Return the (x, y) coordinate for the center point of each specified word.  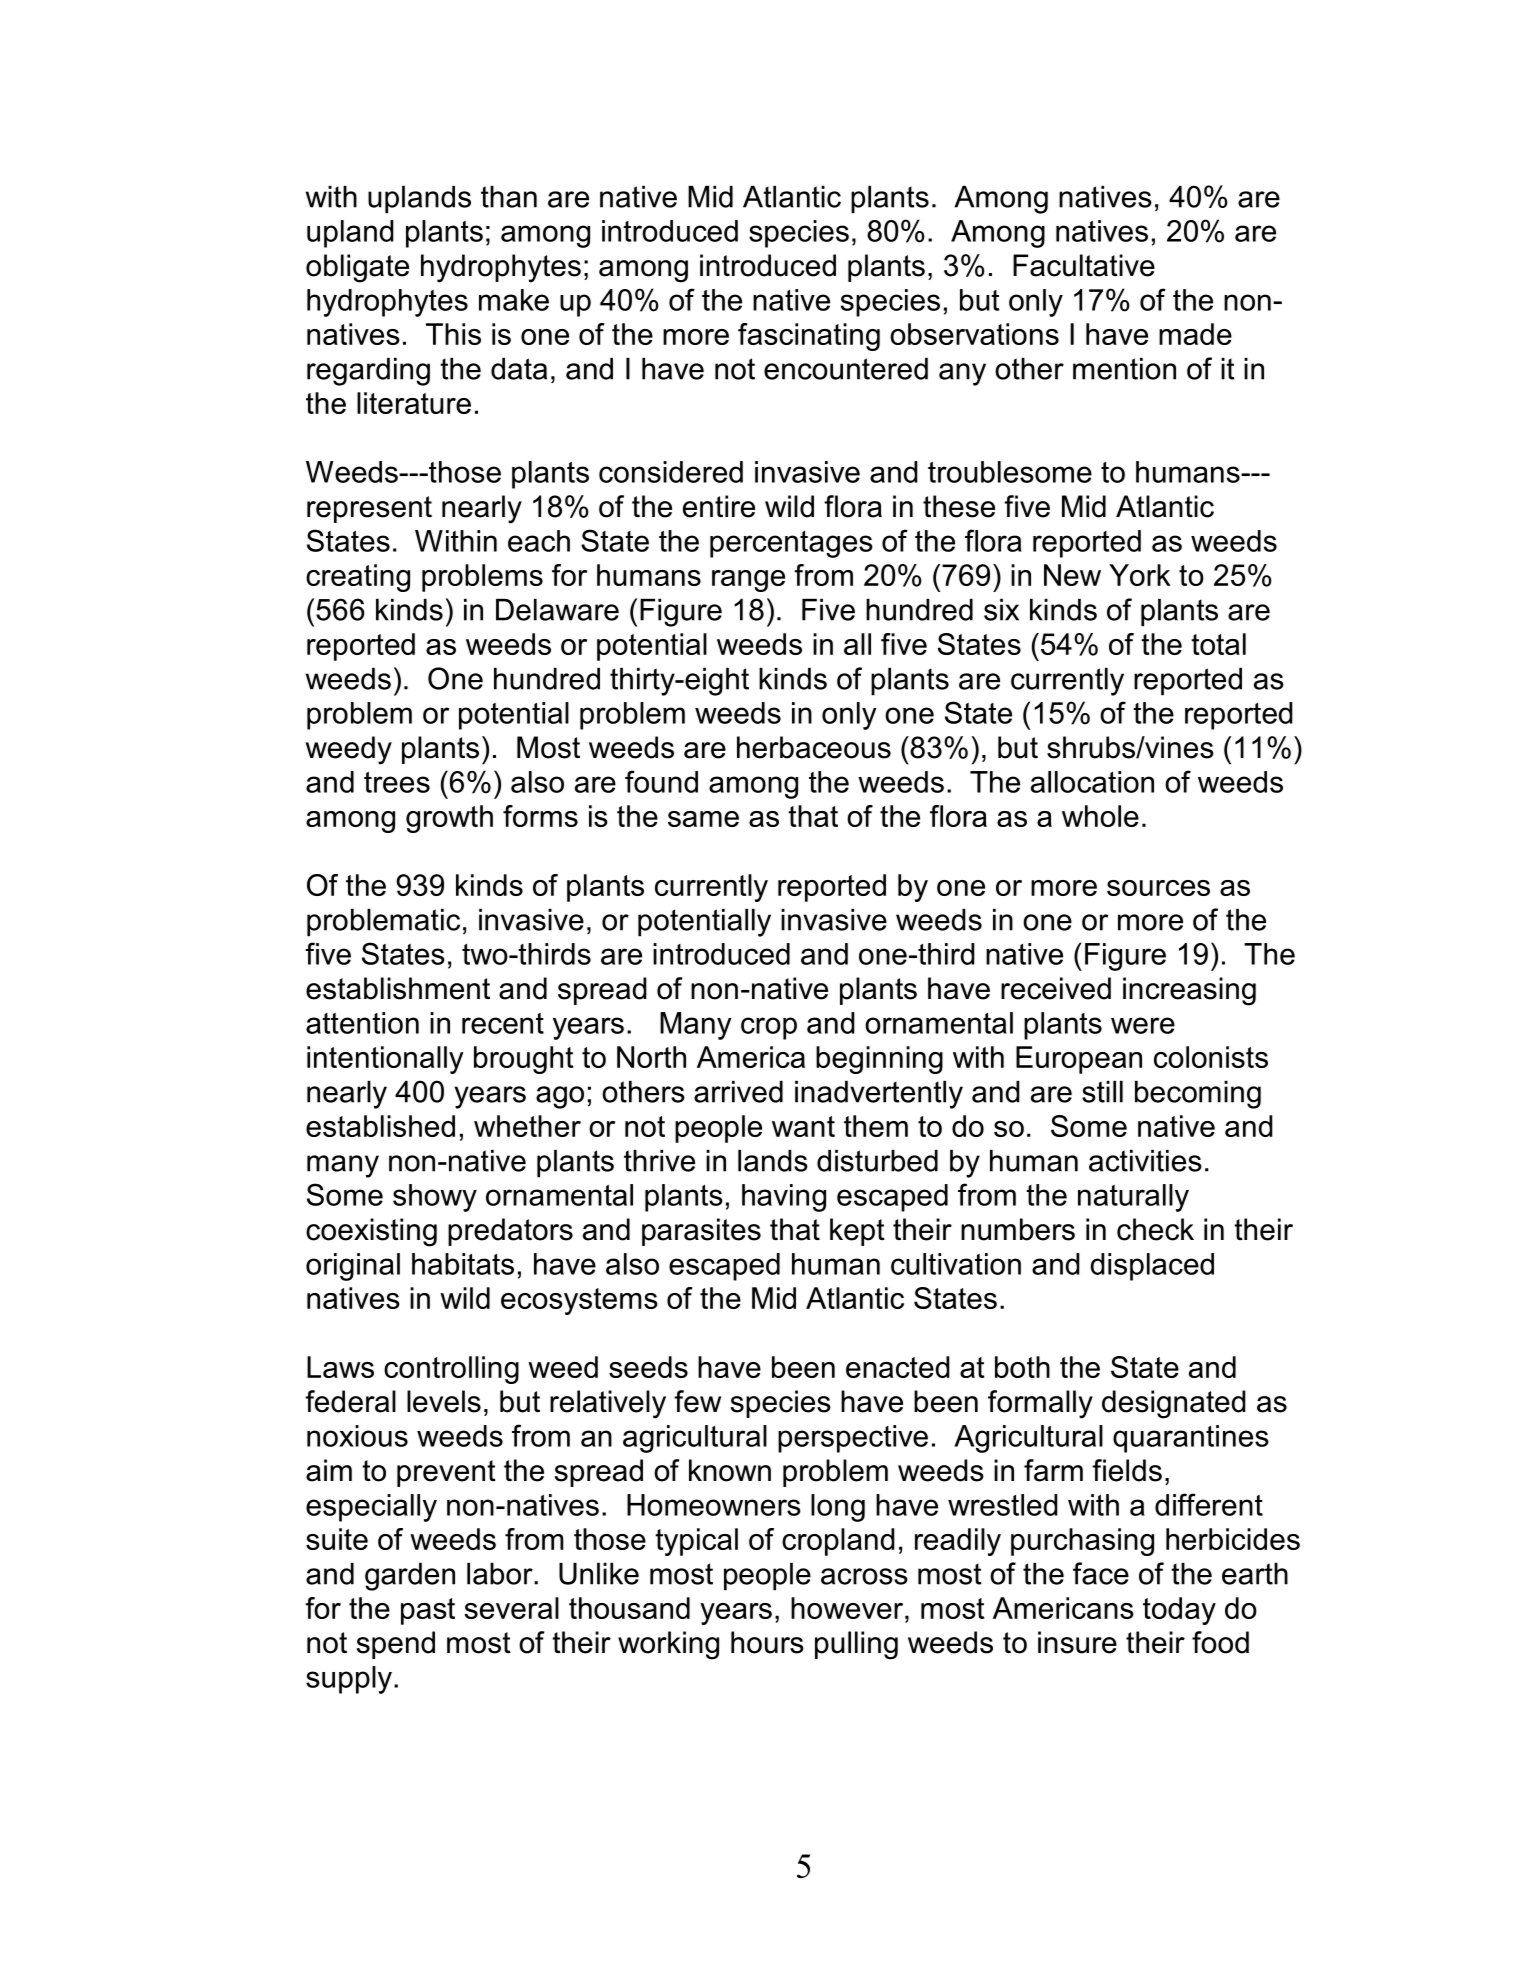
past (428, 1611)
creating (358, 578)
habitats (463, 1264)
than (509, 197)
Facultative (1084, 265)
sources (1158, 888)
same (703, 819)
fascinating (809, 337)
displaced (1152, 1267)
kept (857, 1232)
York (1140, 575)
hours (767, 1642)
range (748, 581)
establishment (398, 988)
